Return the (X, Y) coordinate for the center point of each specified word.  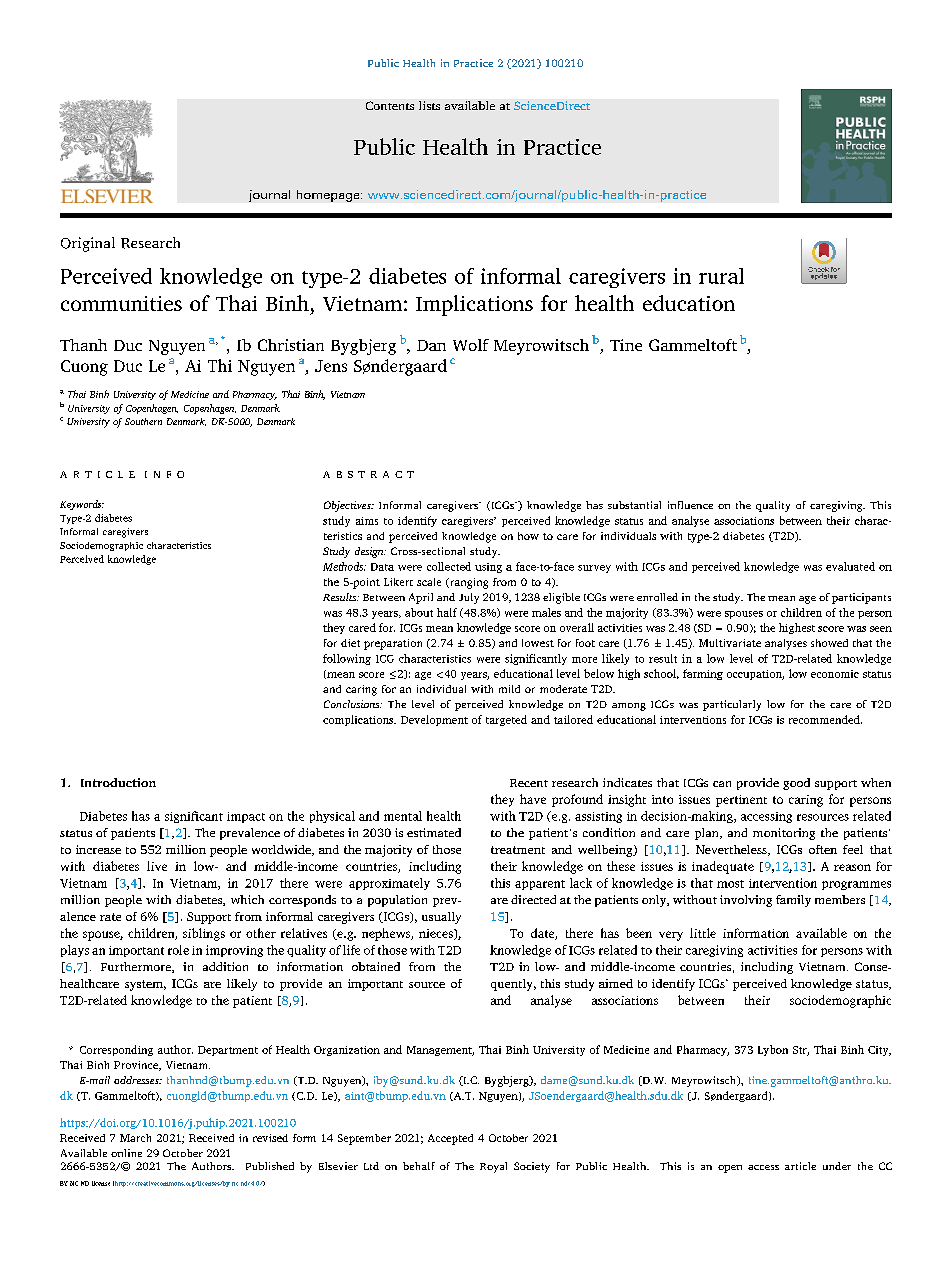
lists (429, 105)
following (347, 659)
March (135, 1138)
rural (721, 276)
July (469, 598)
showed (829, 643)
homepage (329, 196)
